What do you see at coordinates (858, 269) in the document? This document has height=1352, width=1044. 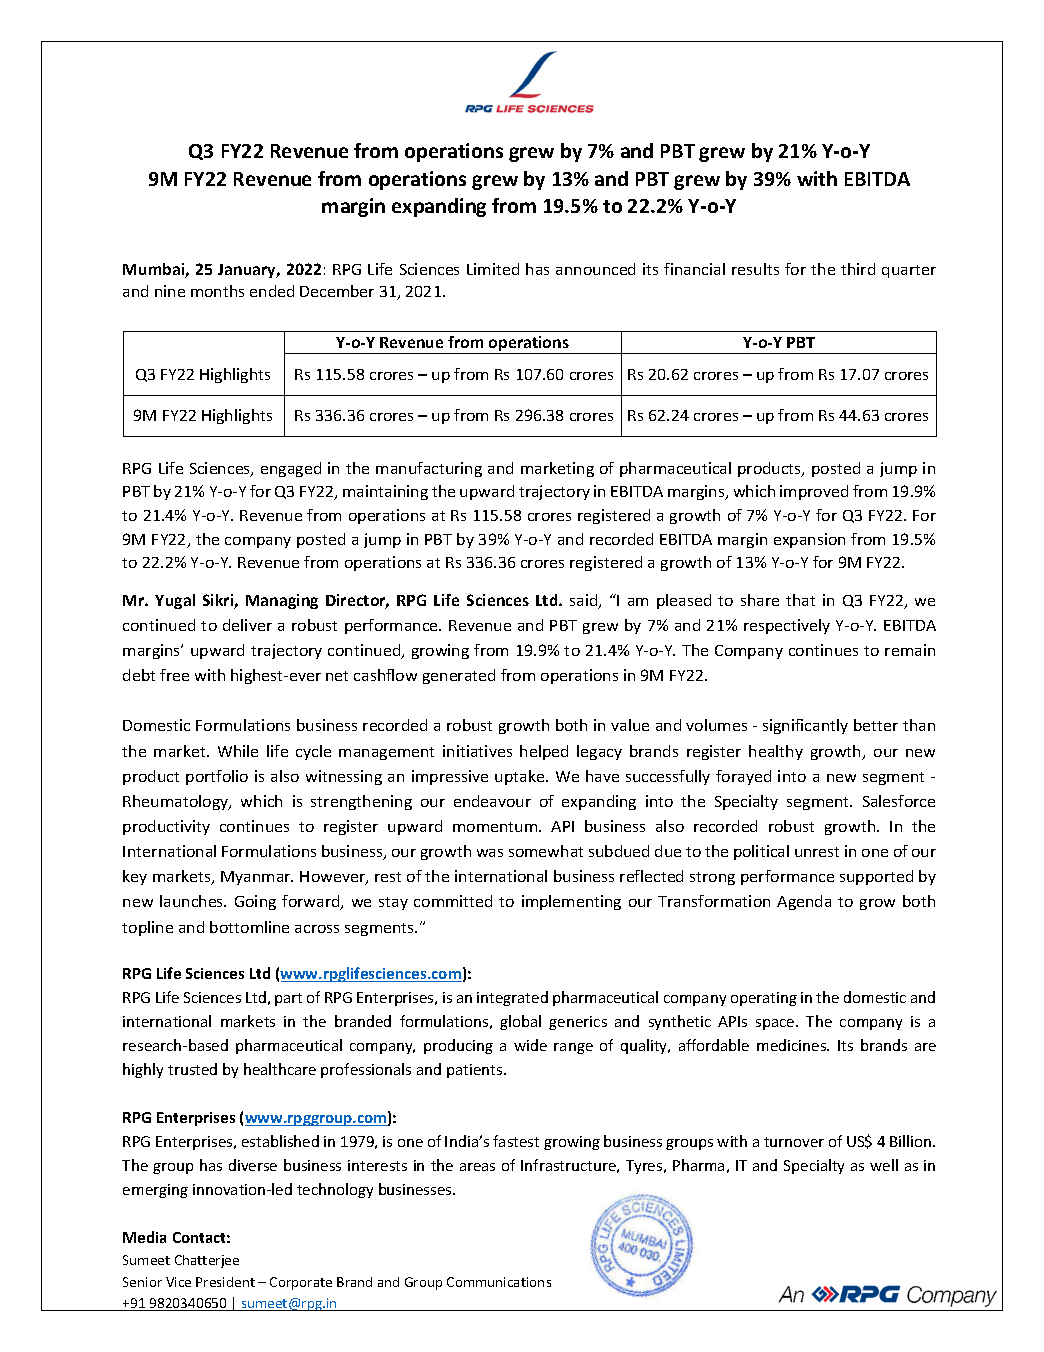 I see `third` at bounding box center [858, 269].
